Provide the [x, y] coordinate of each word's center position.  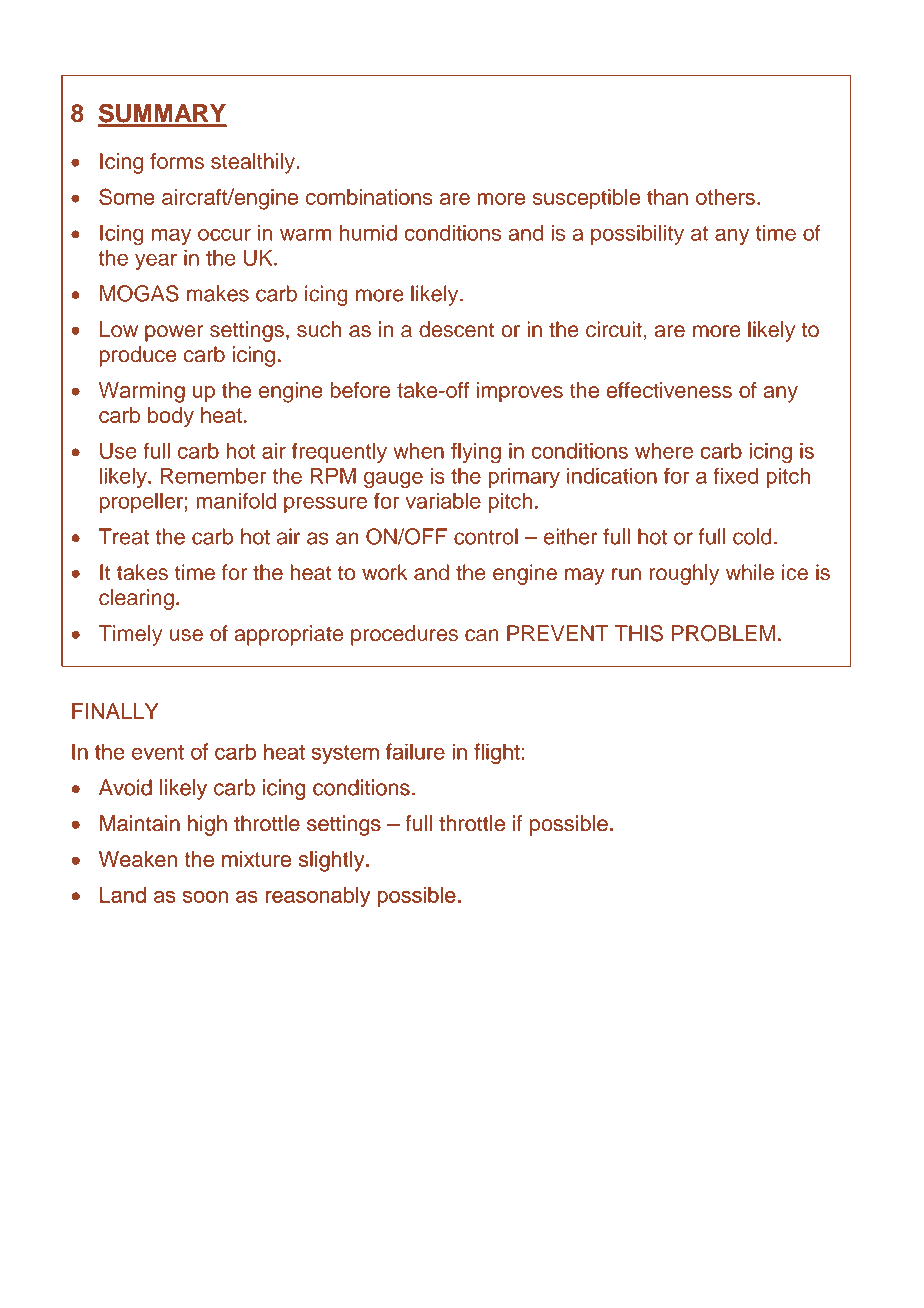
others [725, 197]
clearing [136, 599]
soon [205, 896]
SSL [78, 1258]
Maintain [140, 823]
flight [497, 754]
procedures [404, 635]
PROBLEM [723, 633]
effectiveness [669, 390]
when [418, 451]
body [171, 417]
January [771, 1258]
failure [415, 751]
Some [127, 196]
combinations [369, 197]
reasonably [318, 897]
